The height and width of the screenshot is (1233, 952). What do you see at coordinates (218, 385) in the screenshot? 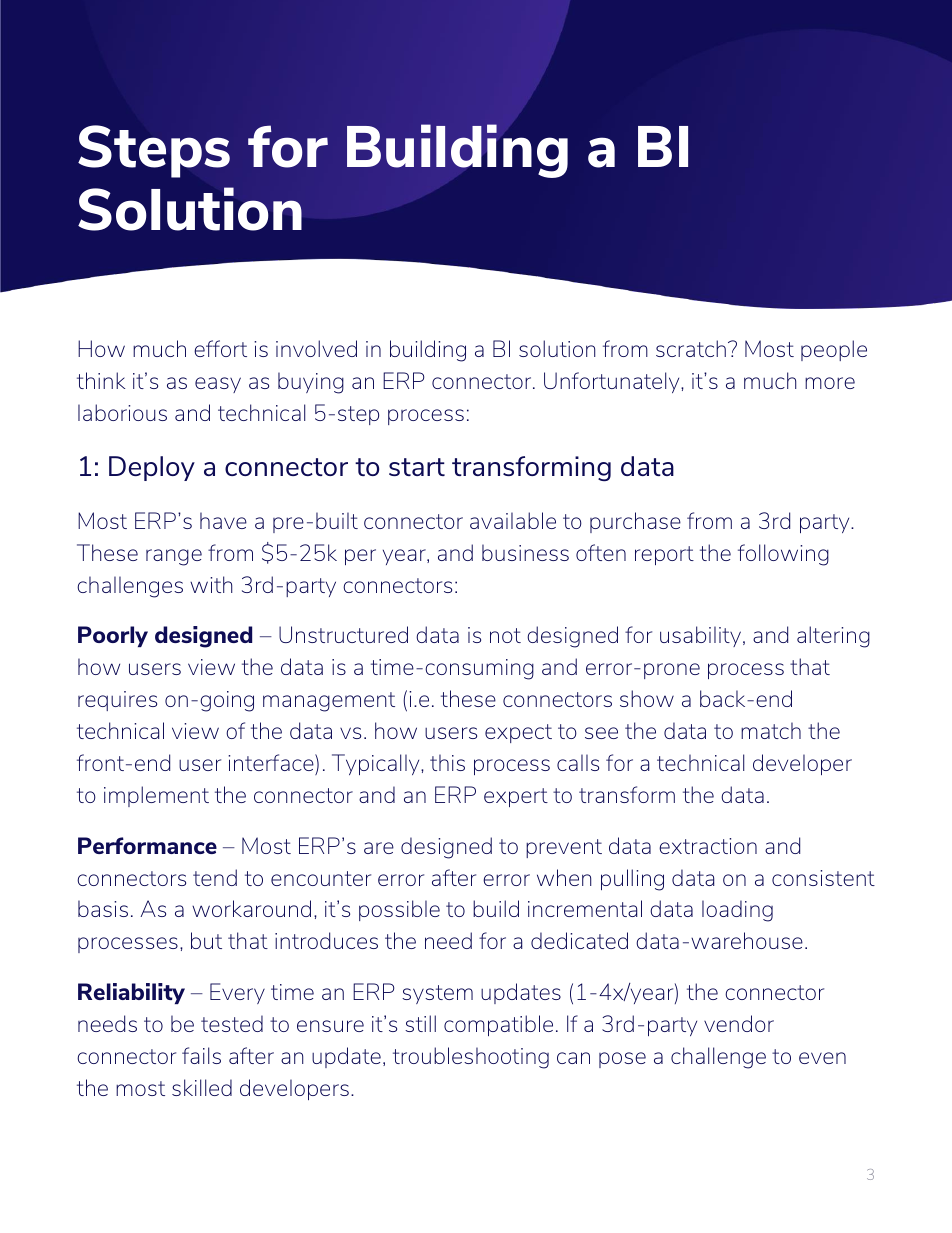
I see `easy` at bounding box center [218, 385].
